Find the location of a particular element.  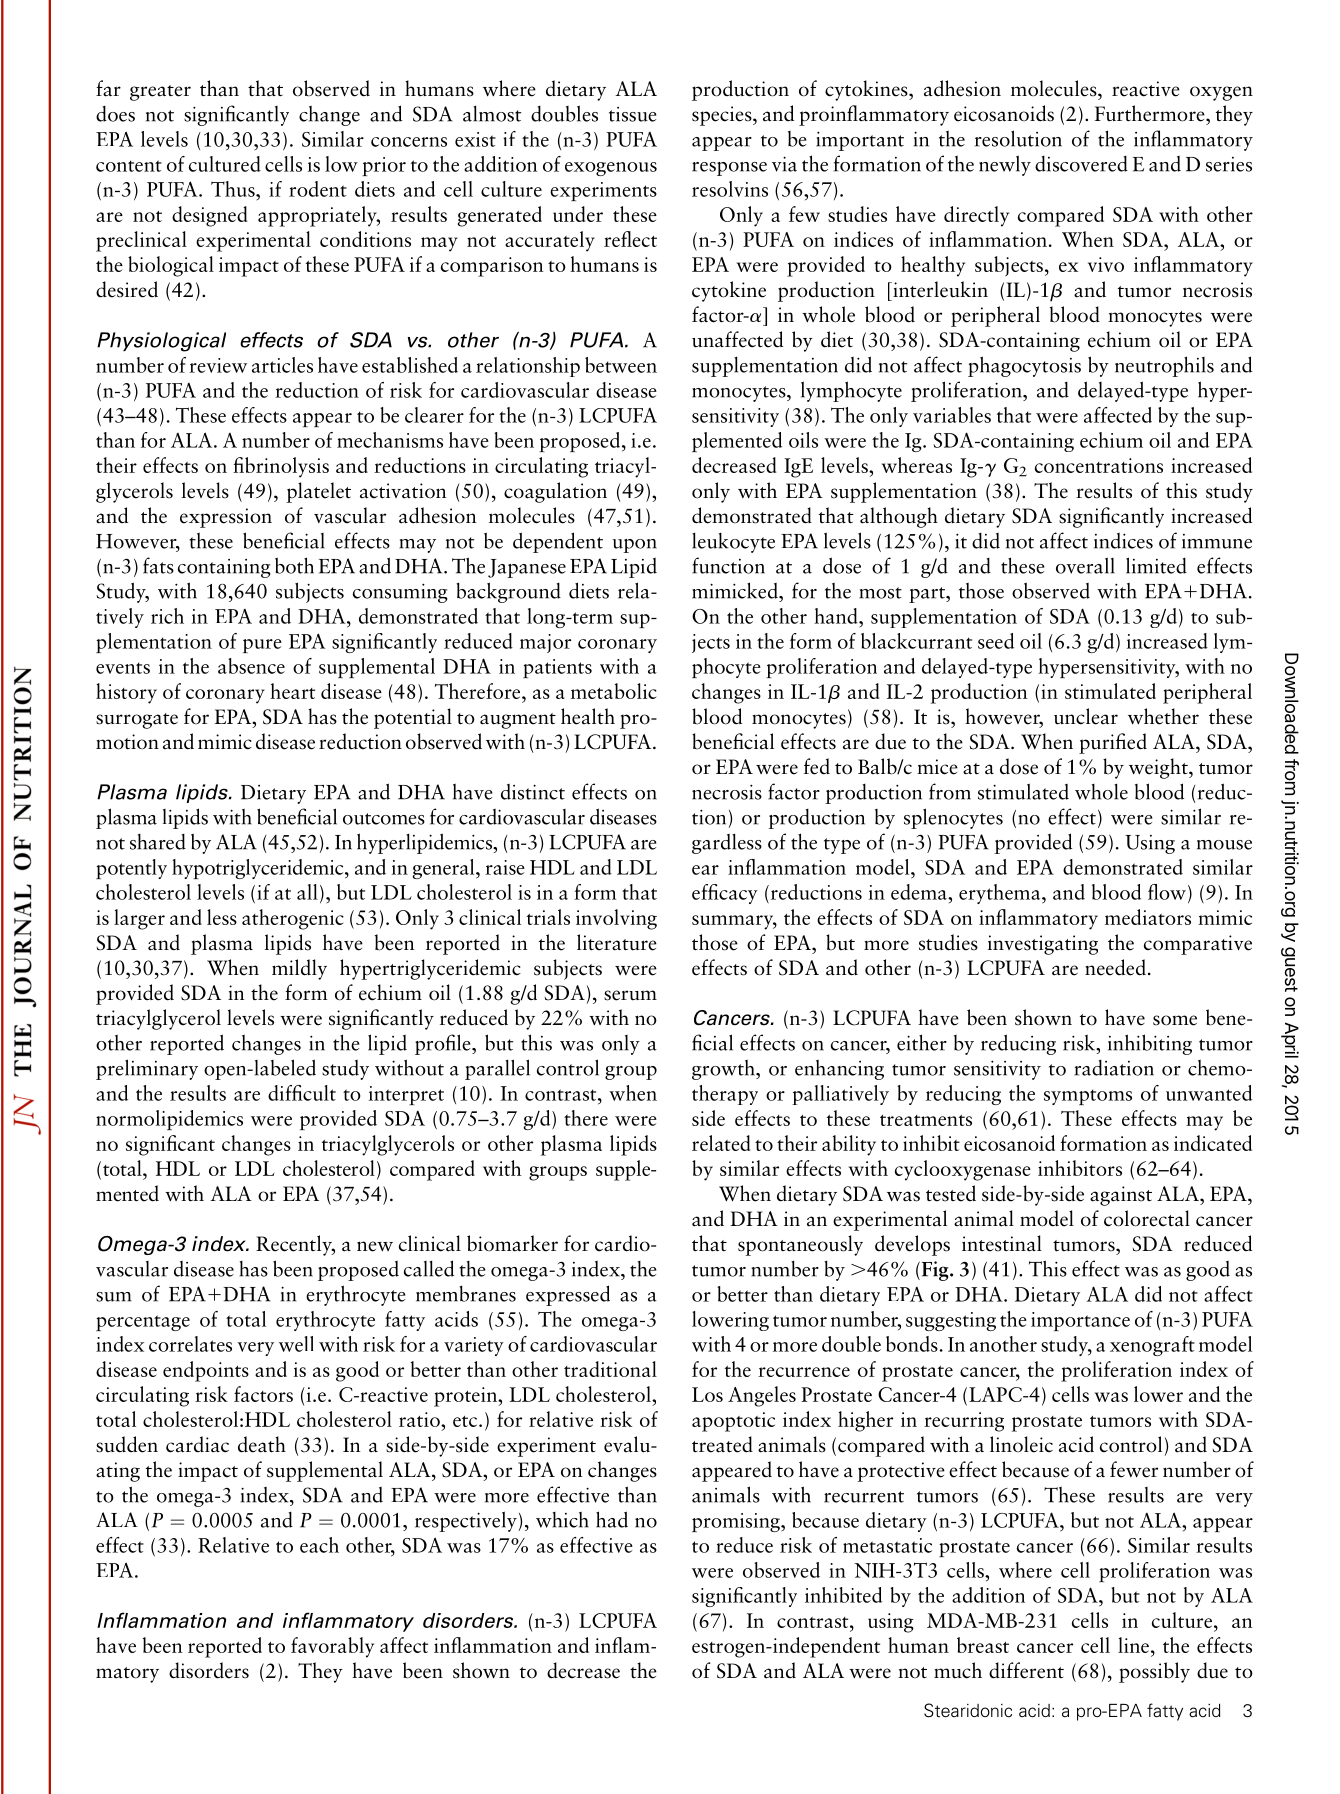

difficult is located at coordinates (302, 1093).
